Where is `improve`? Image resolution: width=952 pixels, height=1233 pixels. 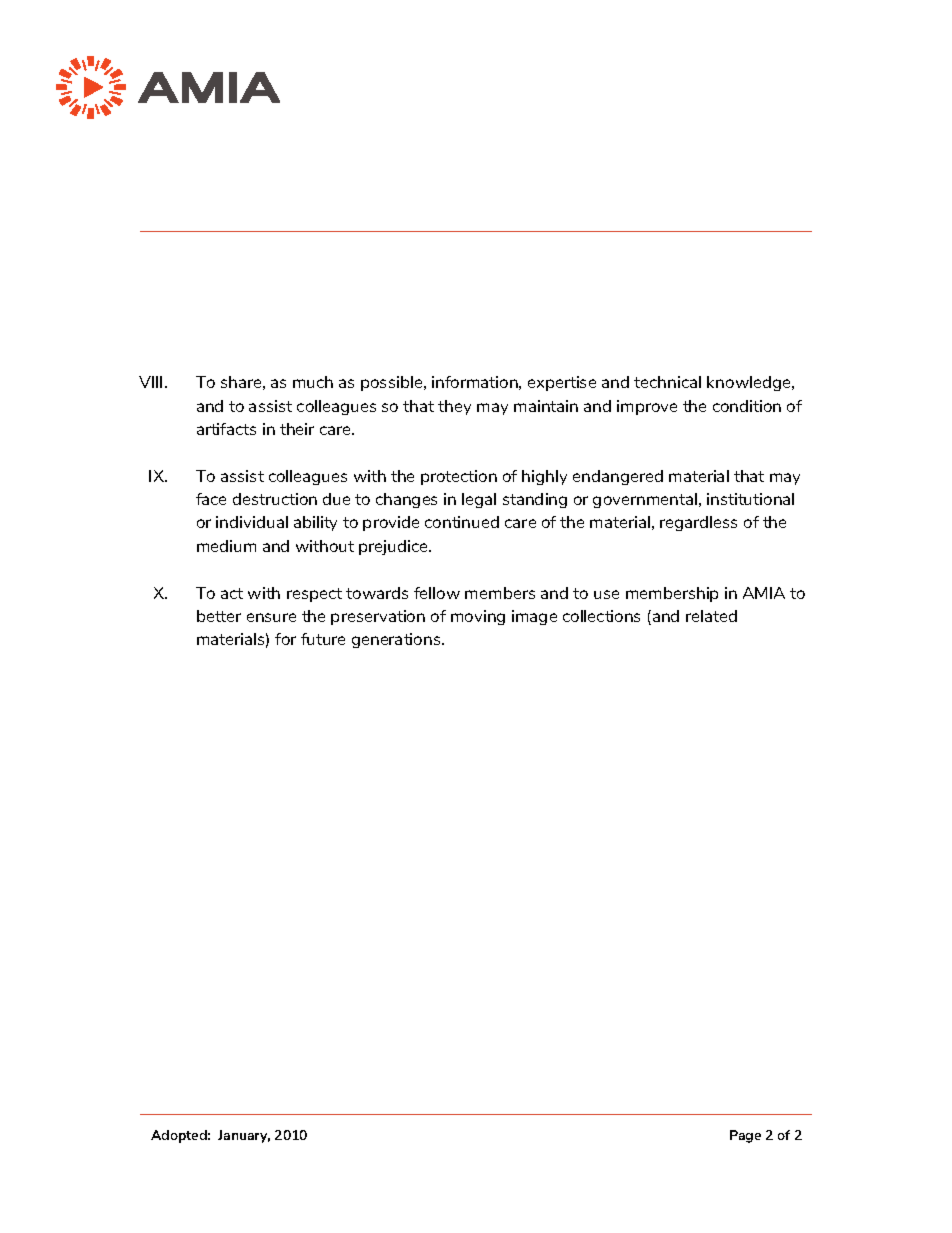
improve is located at coordinates (647, 407).
